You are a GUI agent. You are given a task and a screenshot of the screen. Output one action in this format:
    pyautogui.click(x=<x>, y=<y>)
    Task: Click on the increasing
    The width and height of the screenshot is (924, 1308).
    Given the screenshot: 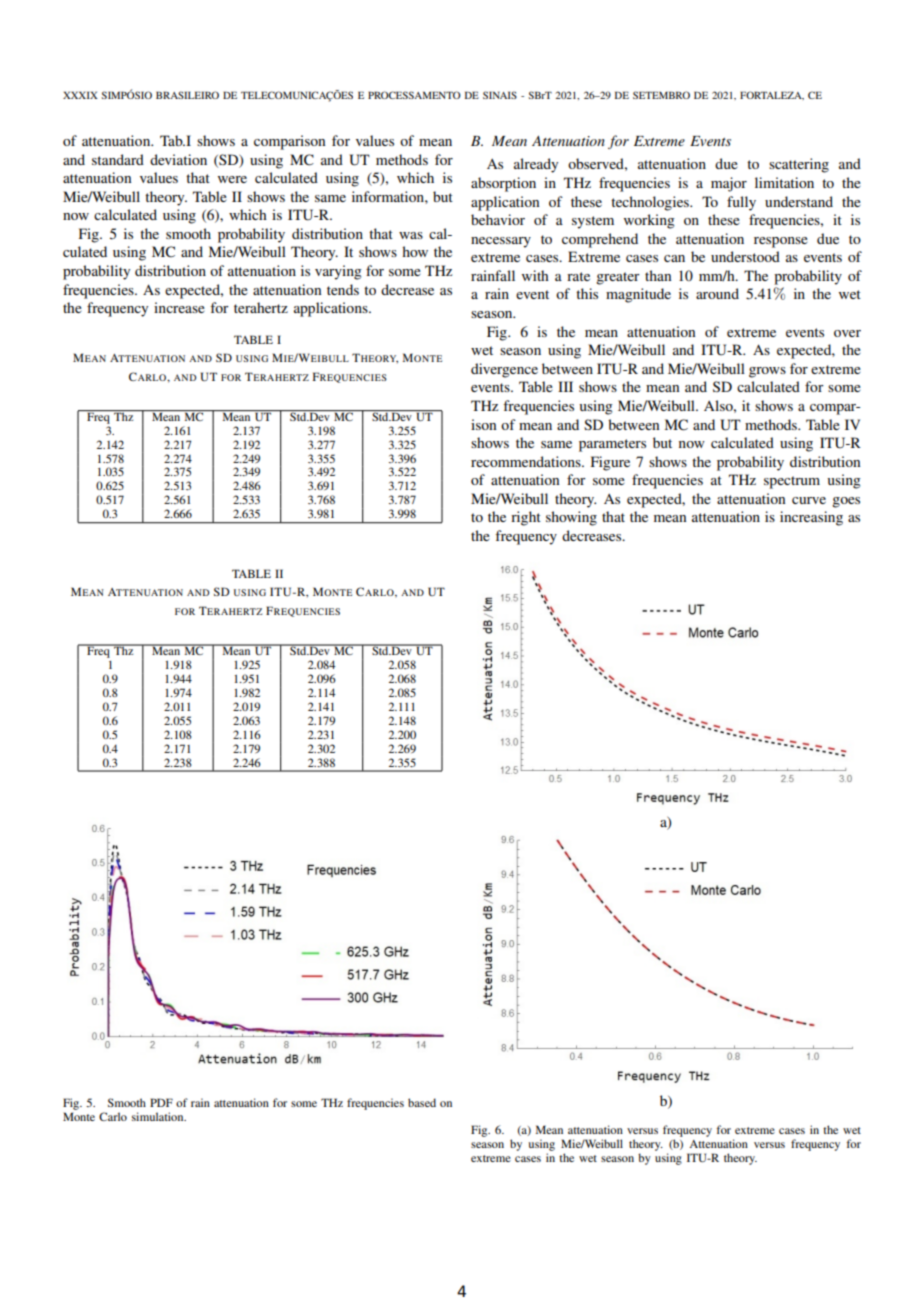 What is the action you would take?
    pyautogui.click(x=811, y=518)
